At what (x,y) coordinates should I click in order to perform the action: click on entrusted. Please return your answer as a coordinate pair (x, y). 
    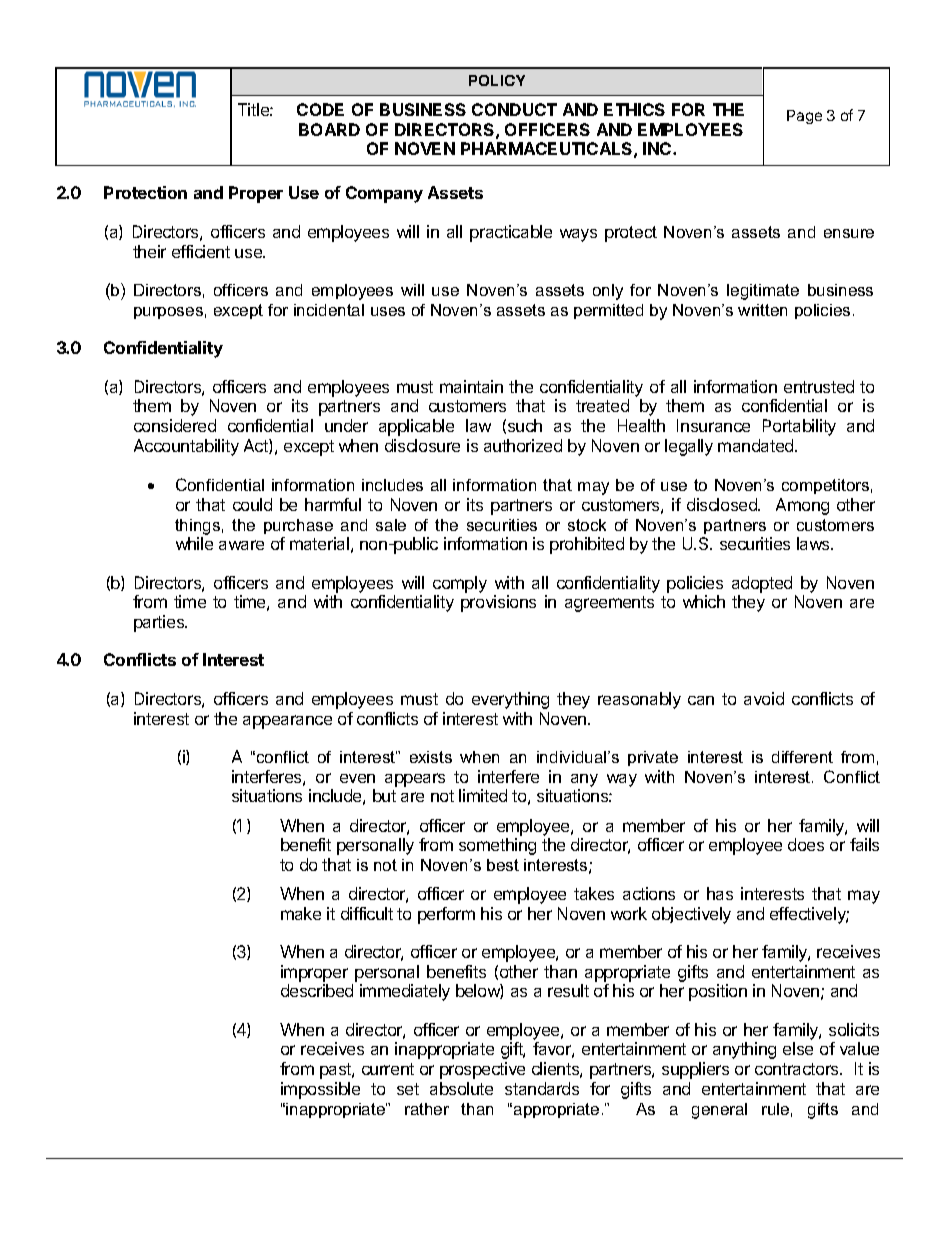
    Looking at the image, I should click on (819, 386).
